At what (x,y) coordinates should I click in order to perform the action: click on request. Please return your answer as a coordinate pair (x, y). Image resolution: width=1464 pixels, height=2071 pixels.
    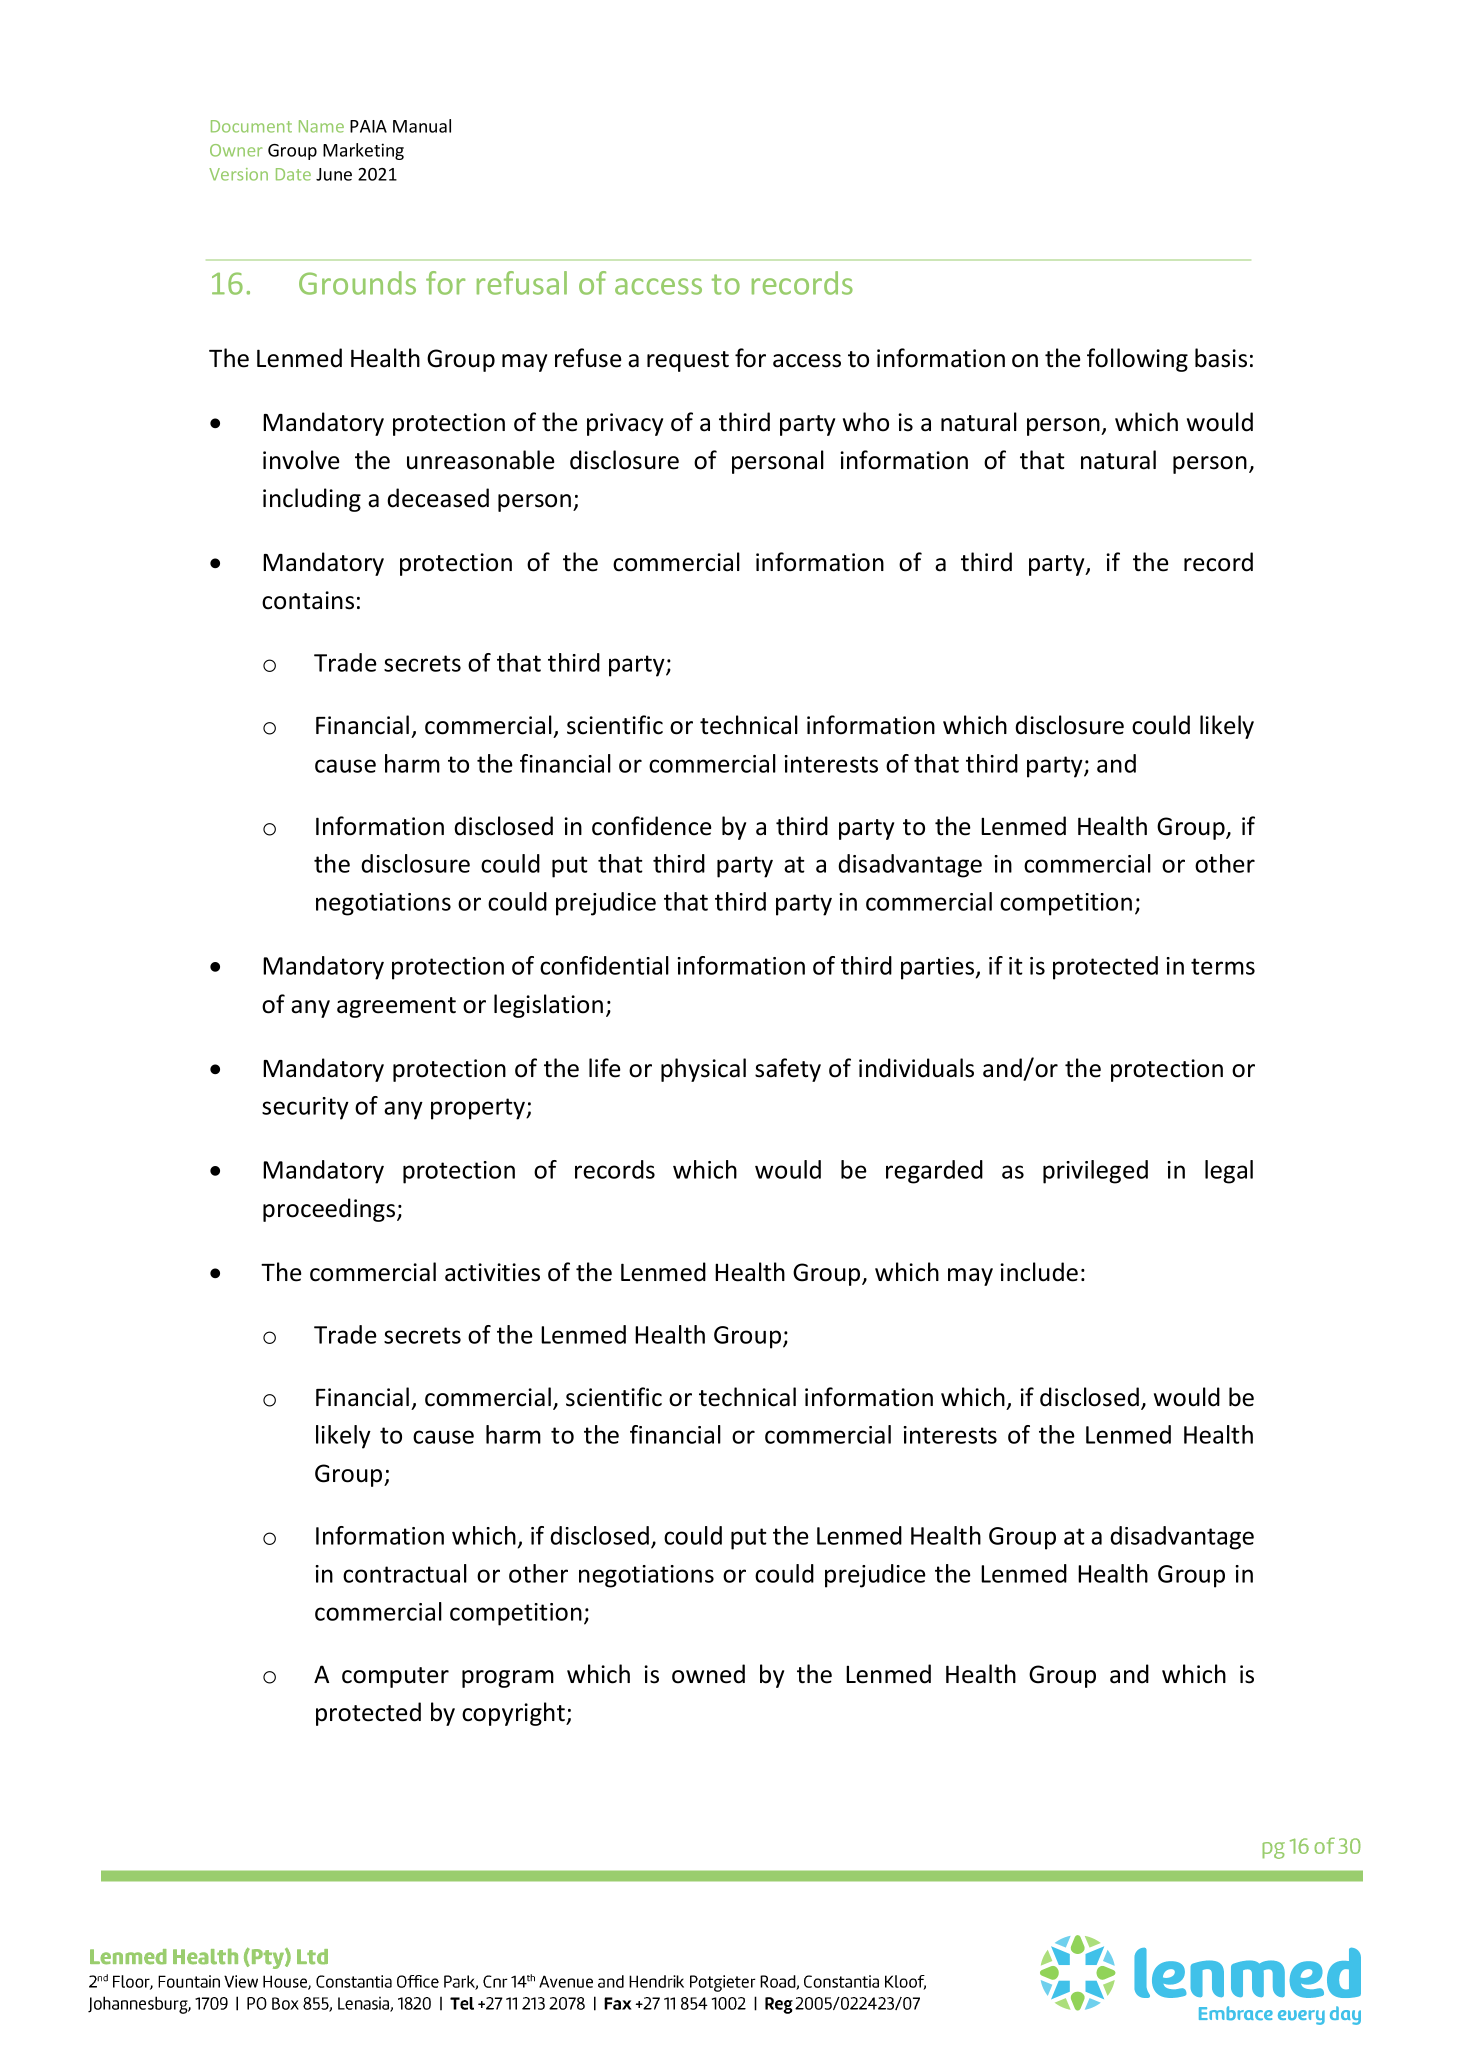
    Looking at the image, I should click on (688, 361).
